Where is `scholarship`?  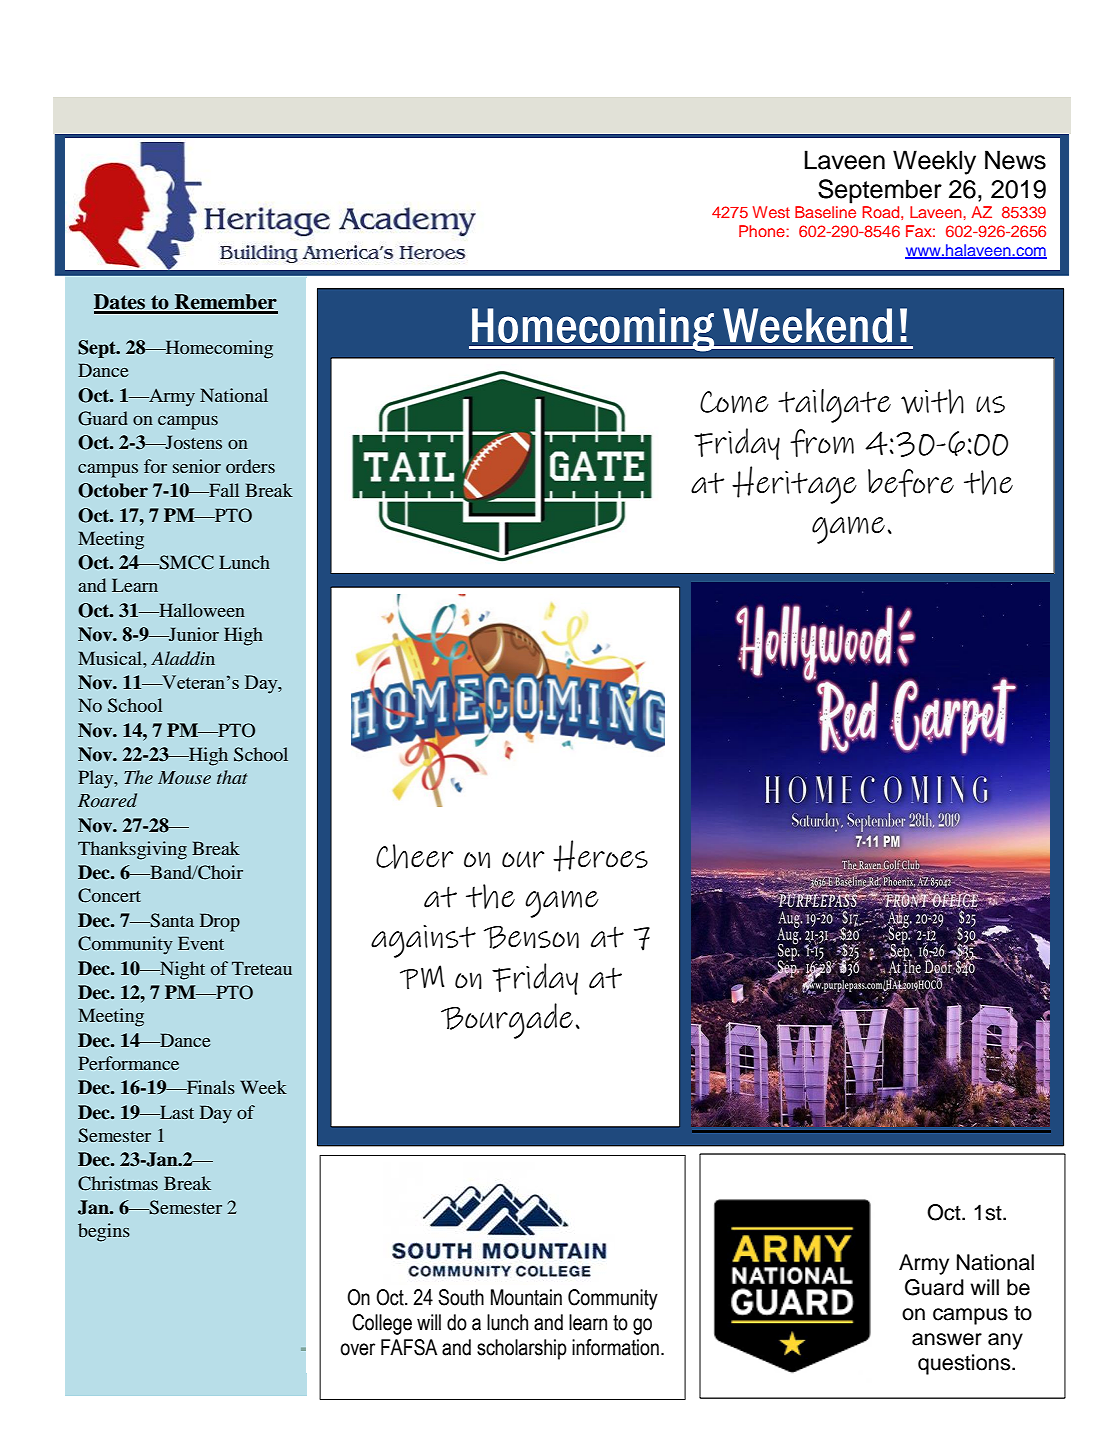
scholarship is located at coordinates (522, 1349).
